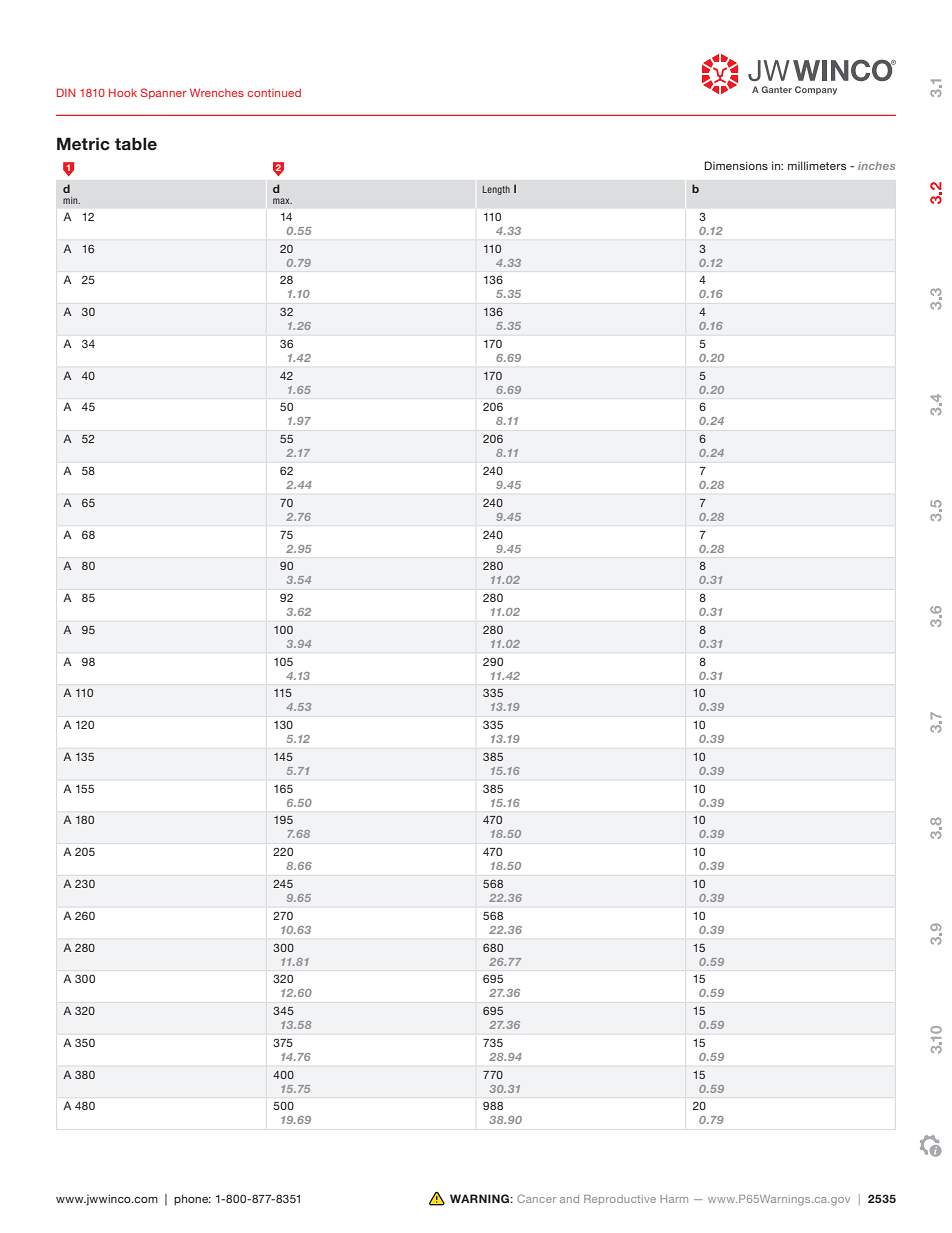 The image size is (952, 1233). I want to click on and, so click(569, 1199).
